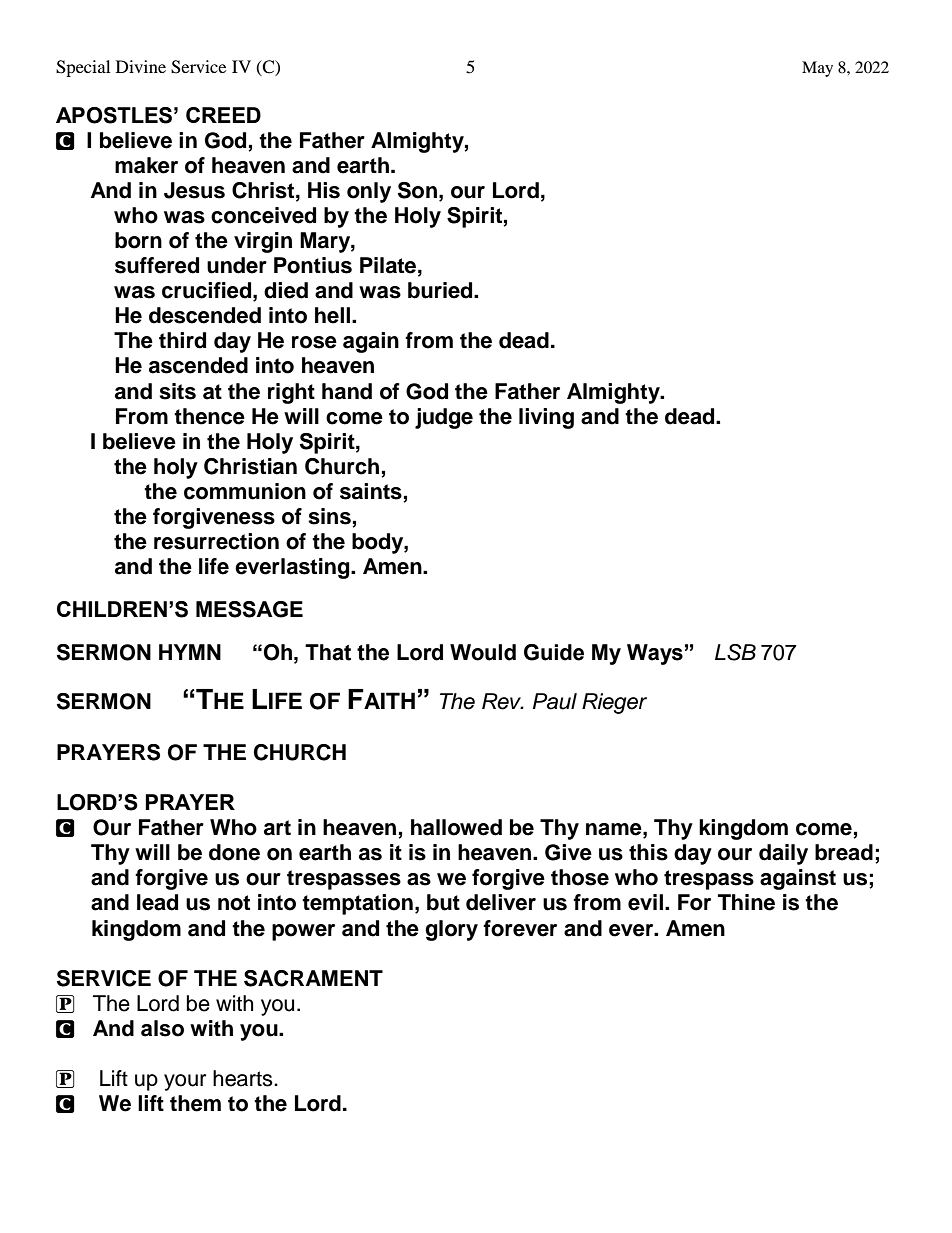 The height and width of the screenshot is (1233, 952). Describe the element at coordinates (746, 902) in the screenshot. I see `Thine` at that location.
